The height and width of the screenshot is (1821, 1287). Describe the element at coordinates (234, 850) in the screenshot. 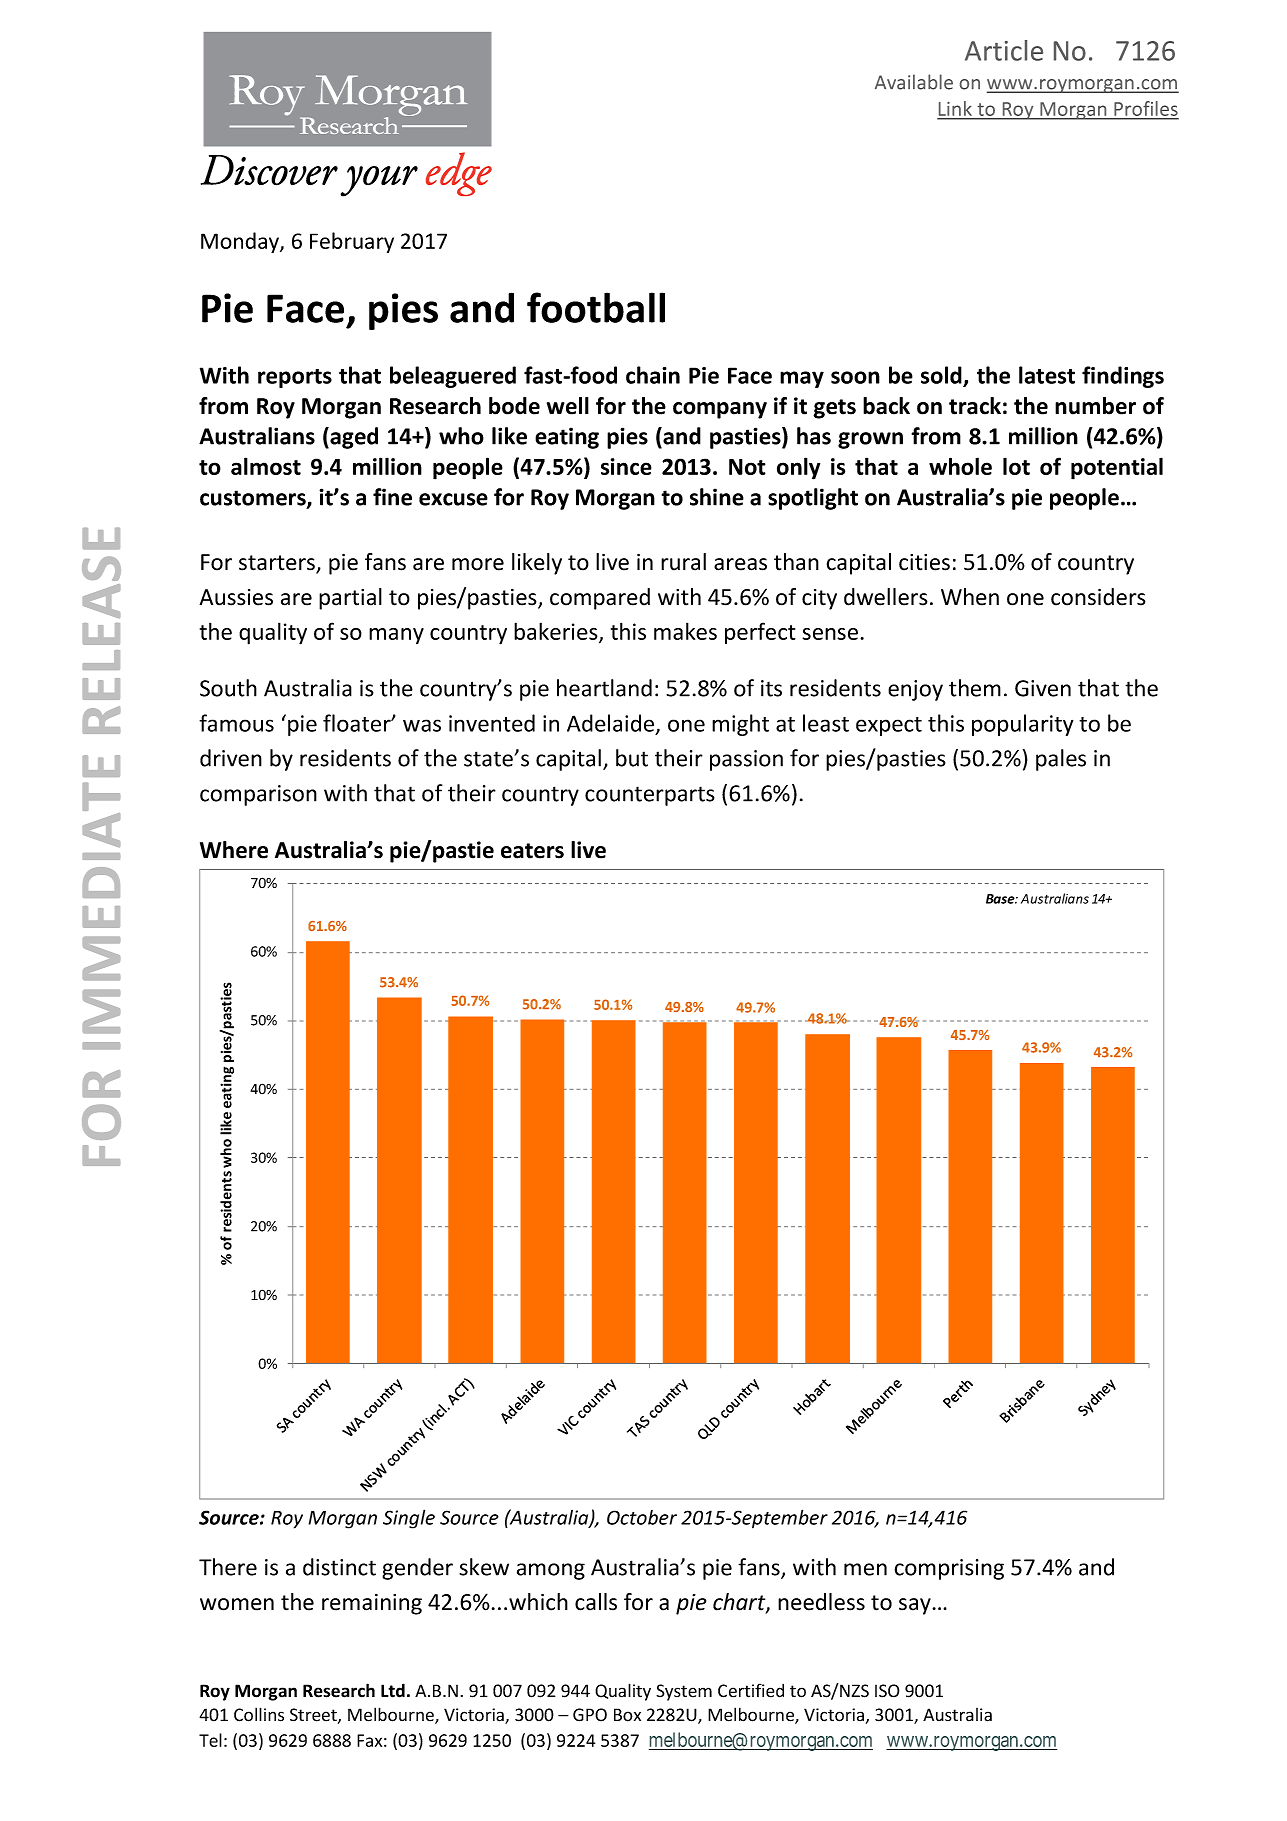

I see `Where` at that location.
